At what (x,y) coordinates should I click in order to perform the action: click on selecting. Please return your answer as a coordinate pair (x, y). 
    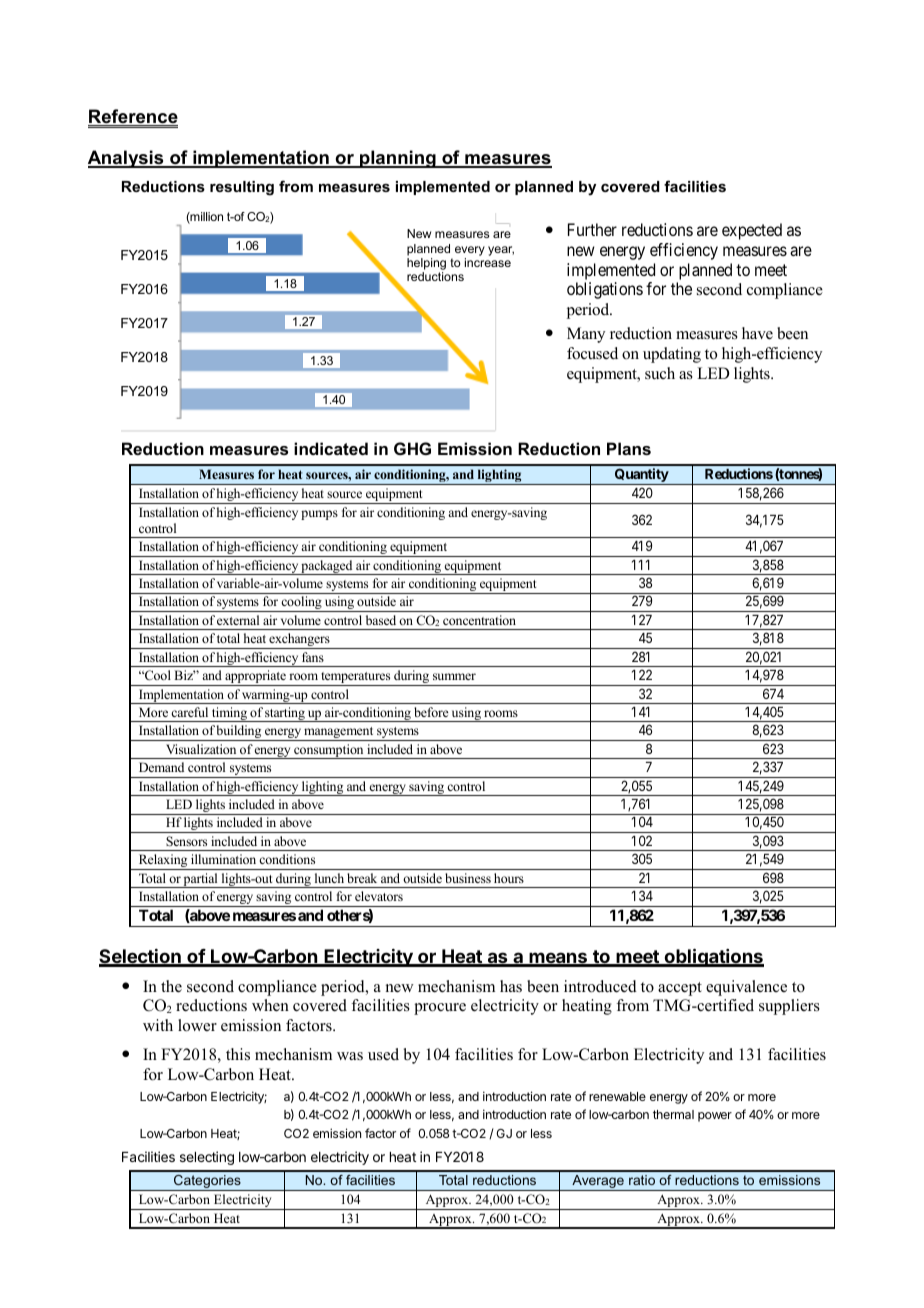
    Looking at the image, I should click on (207, 1158).
